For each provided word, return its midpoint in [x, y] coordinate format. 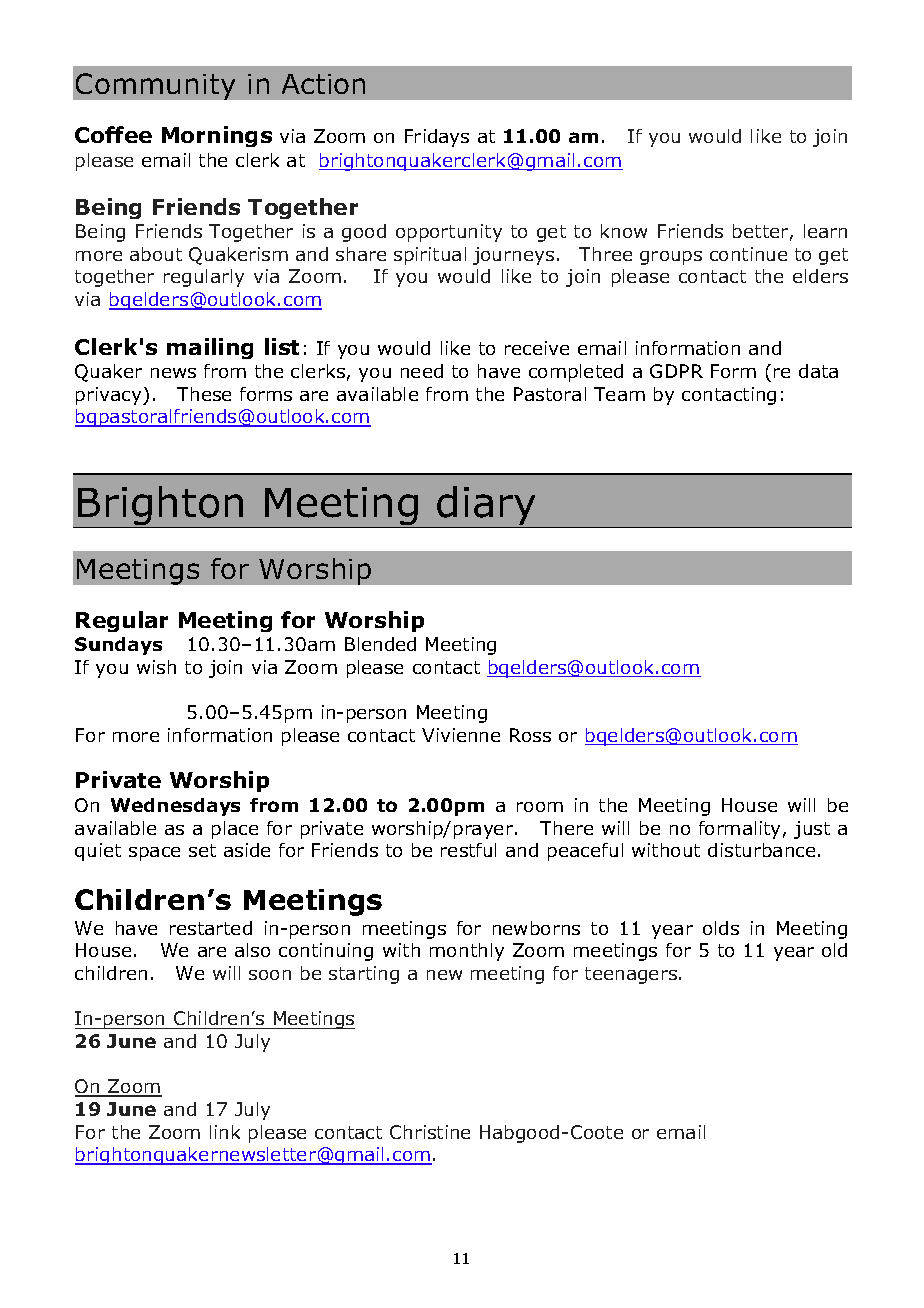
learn [825, 231]
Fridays [437, 138]
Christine [430, 1132]
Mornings [217, 136]
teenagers [632, 975]
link [225, 1132]
